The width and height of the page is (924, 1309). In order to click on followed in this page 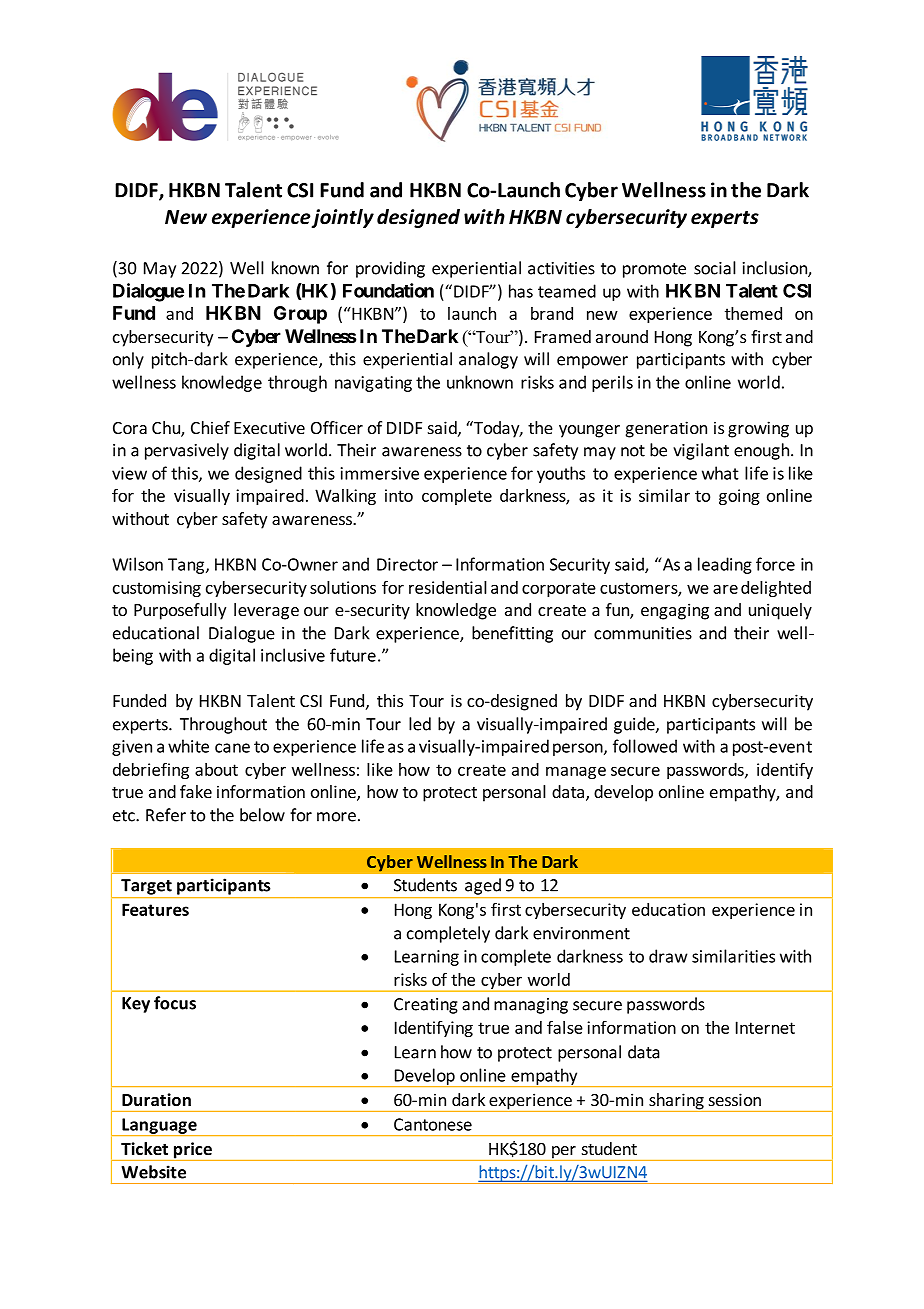, I will do `click(645, 746)`.
